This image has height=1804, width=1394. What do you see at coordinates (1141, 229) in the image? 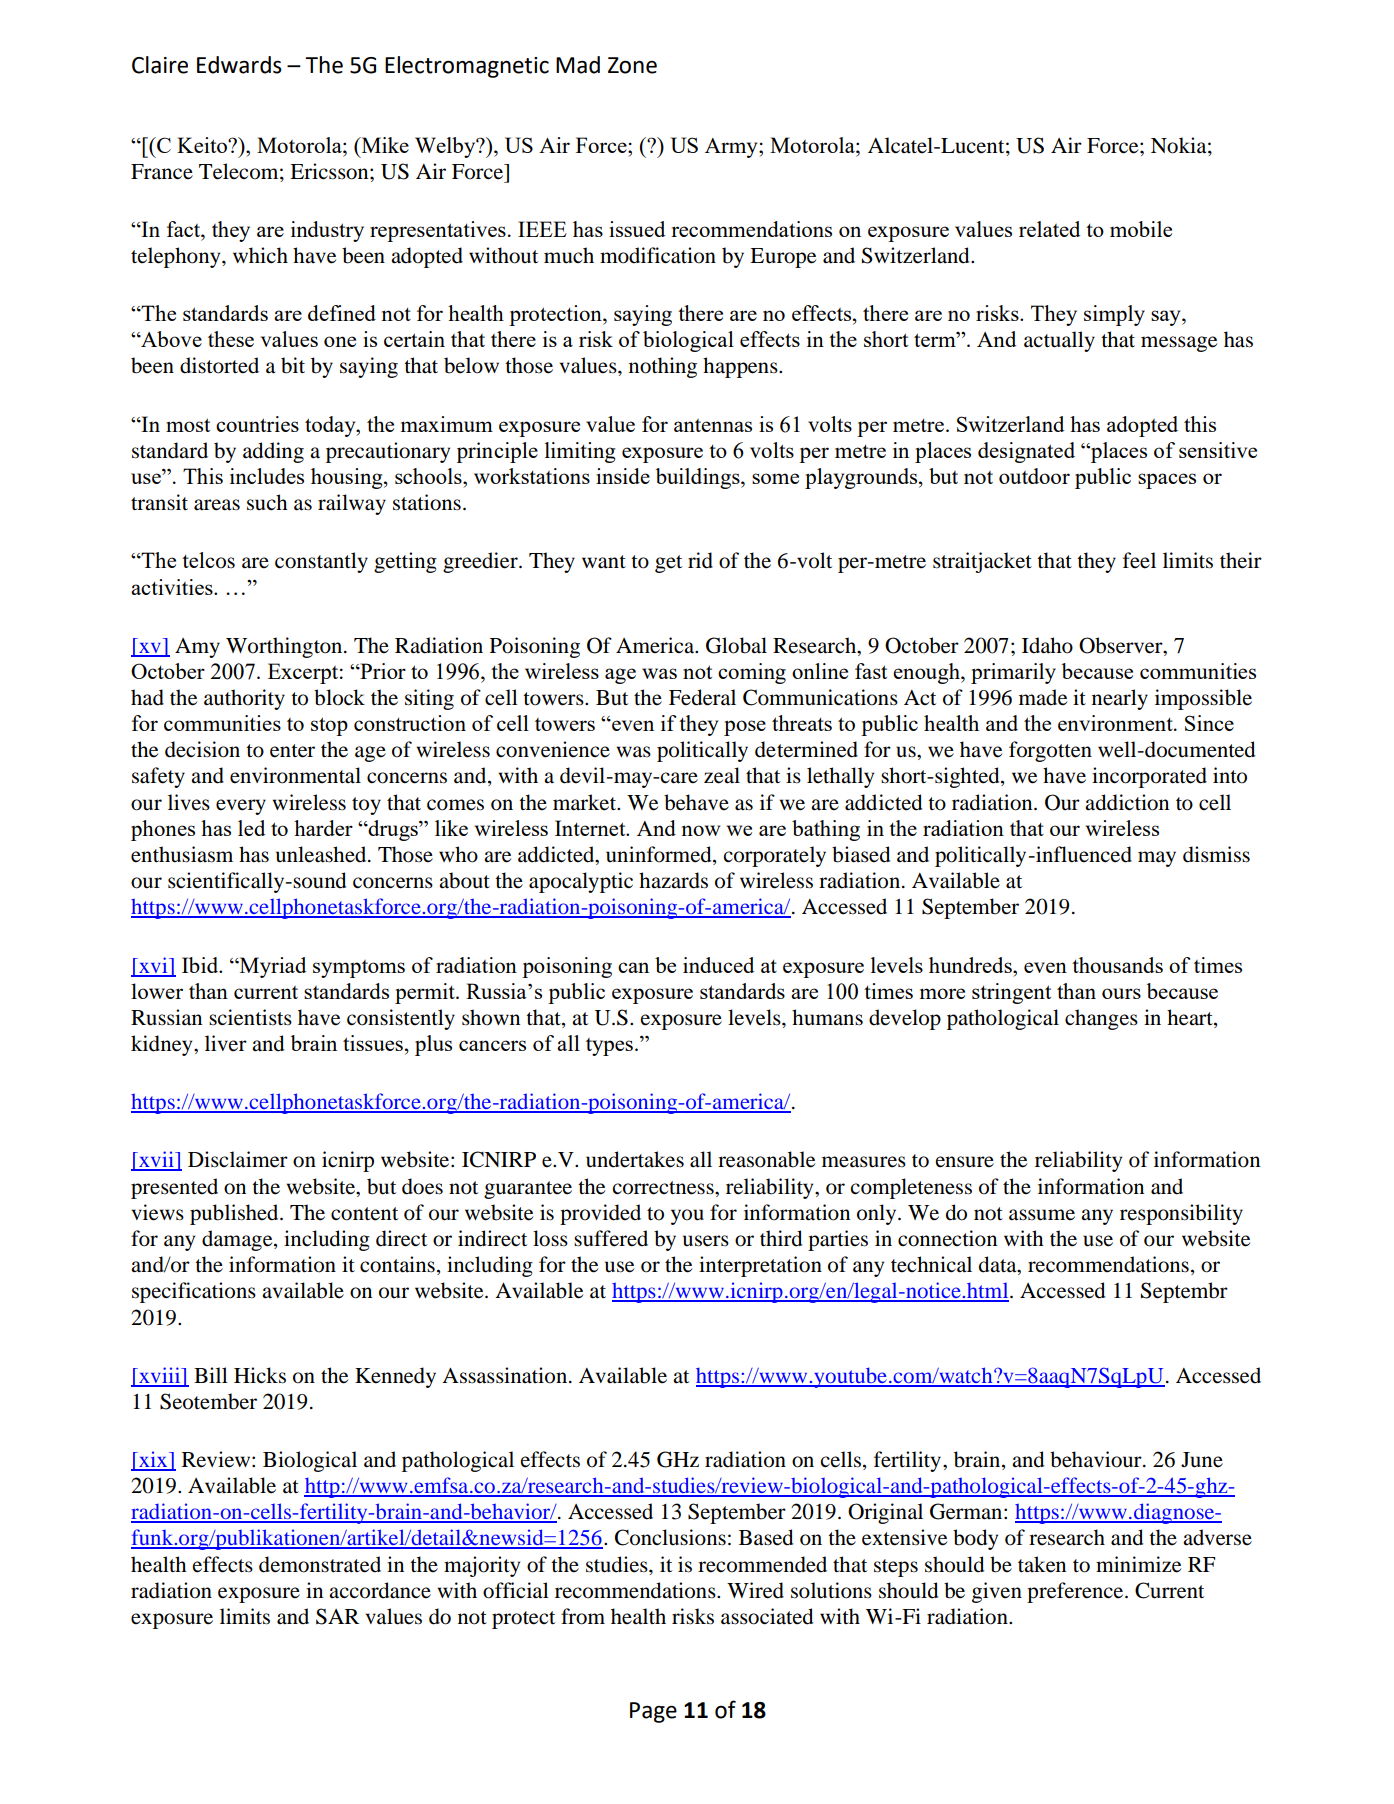
I see `mobile` at bounding box center [1141, 229].
